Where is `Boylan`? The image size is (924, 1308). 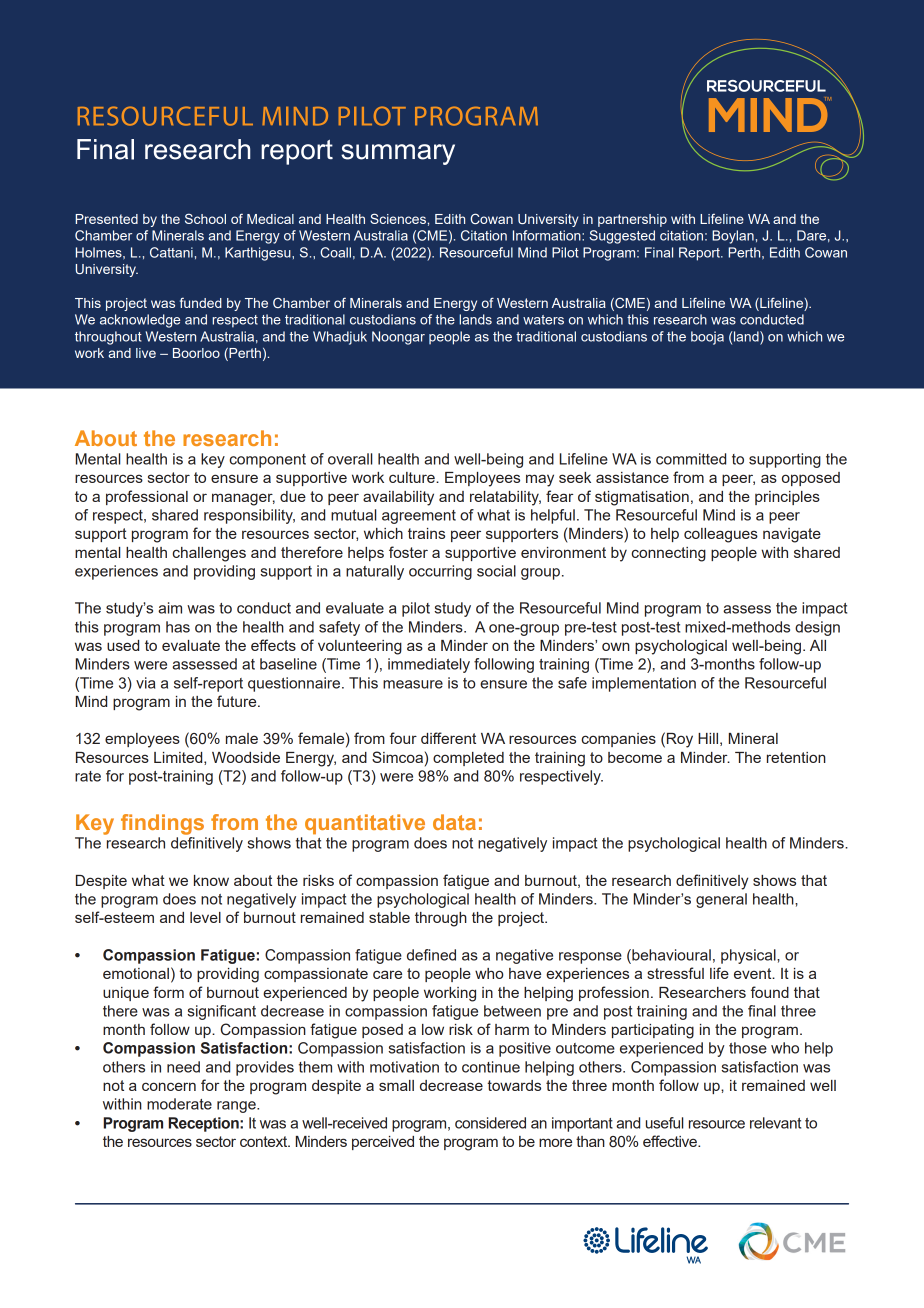
Boylan is located at coordinates (733, 237).
